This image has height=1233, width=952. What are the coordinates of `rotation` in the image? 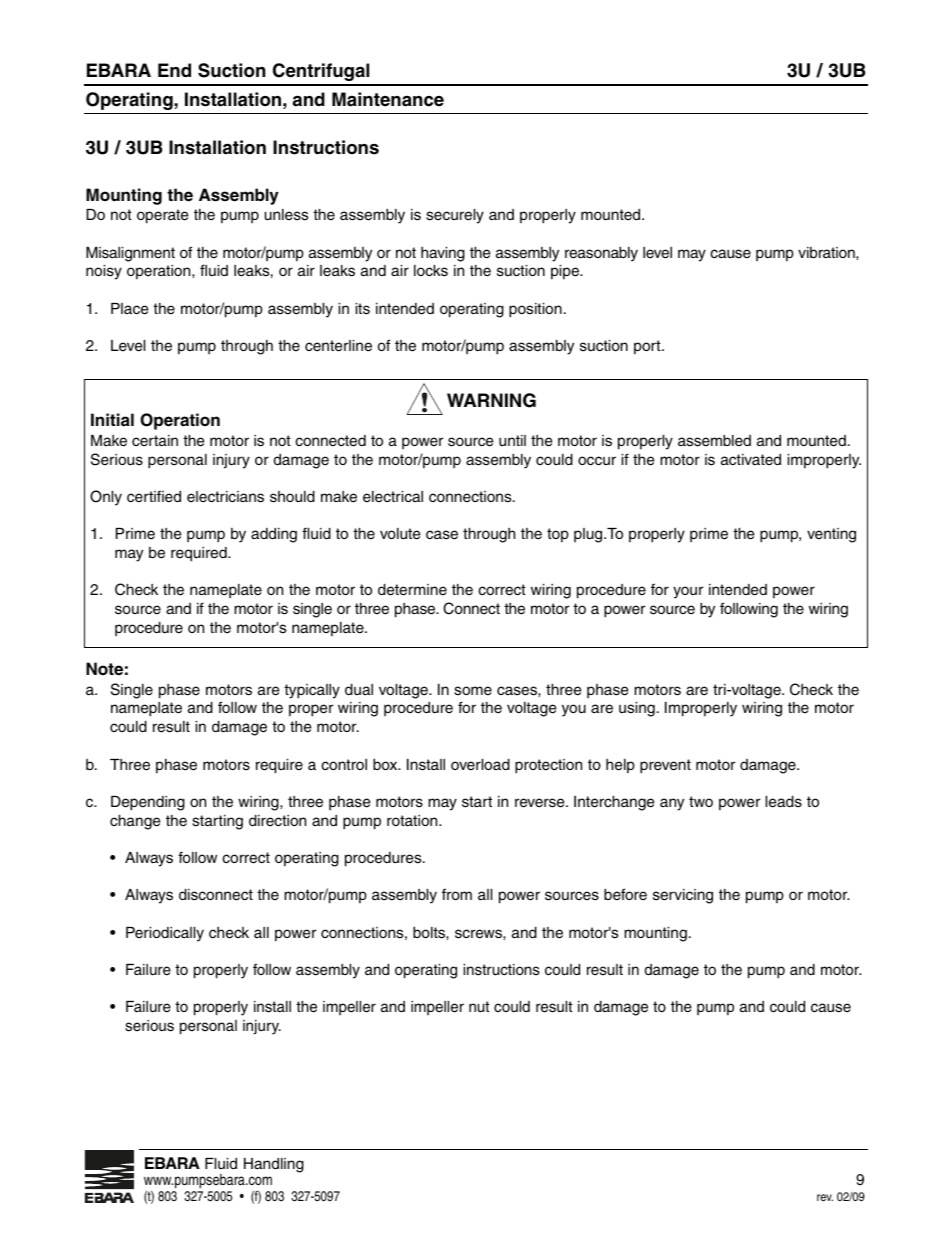 It's located at (413, 820).
